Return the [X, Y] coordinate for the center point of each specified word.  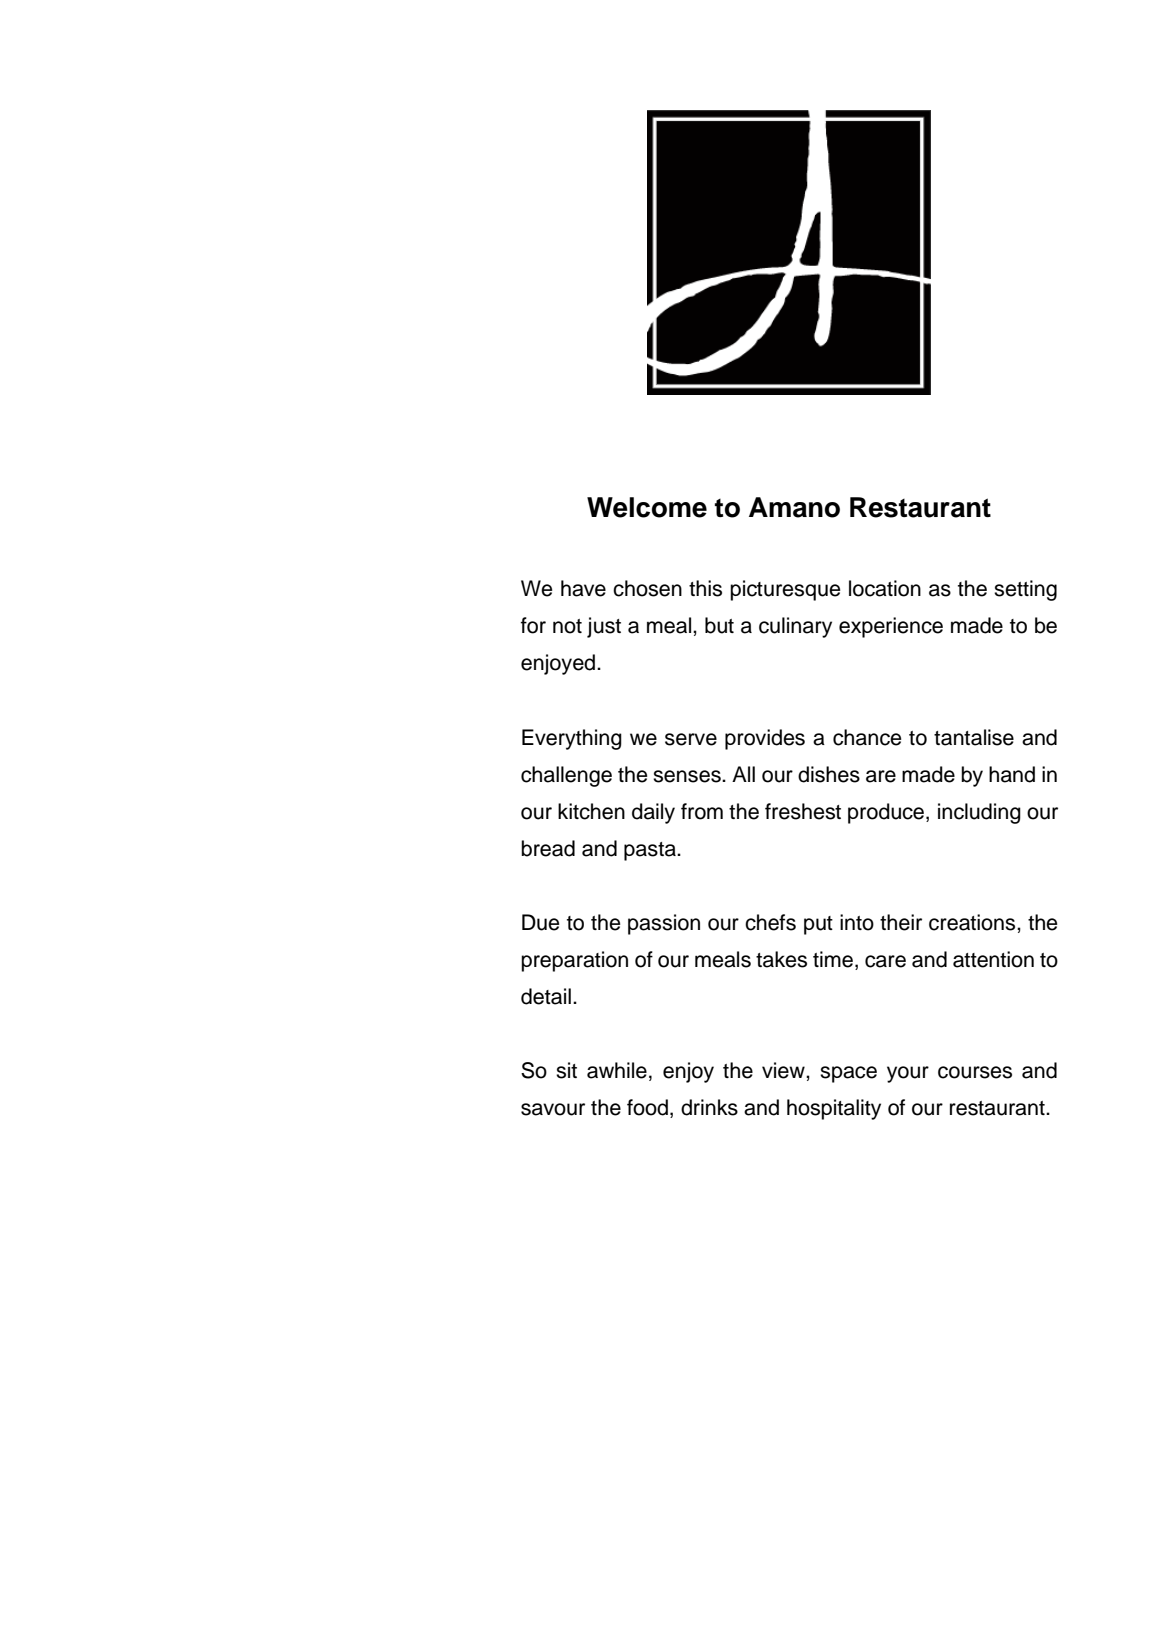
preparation [574, 961]
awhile [617, 1070]
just [604, 627]
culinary [795, 627]
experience [891, 627]
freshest [803, 811]
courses [975, 1072]
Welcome [647, 507]
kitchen [591, 811]
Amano [794, 507]
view [784, 1070]
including [979, 813]
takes [781, 959]
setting [1025, 590]
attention [993, 959]
